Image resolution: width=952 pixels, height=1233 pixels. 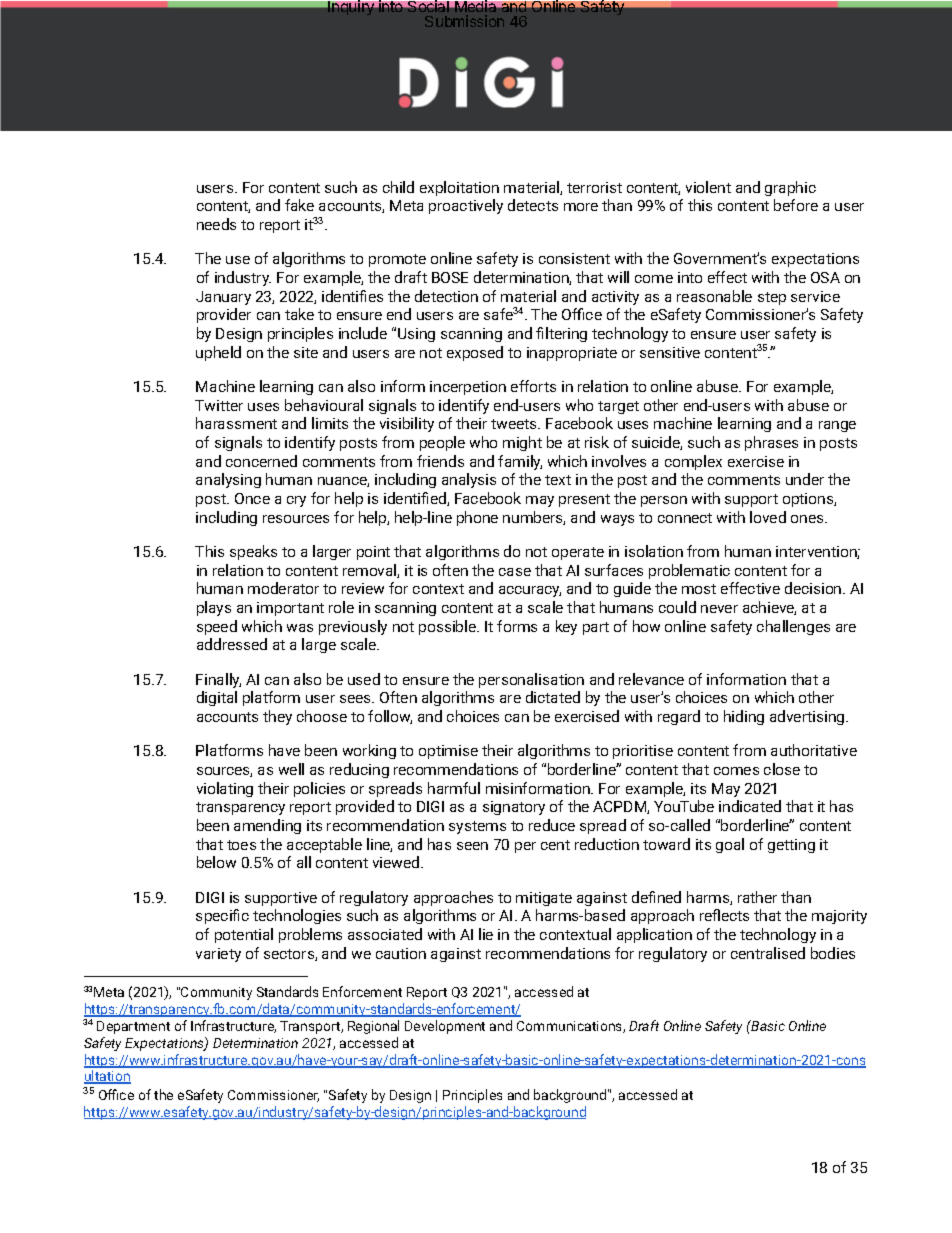 I want to click on well, so click(x=291, y=769).
